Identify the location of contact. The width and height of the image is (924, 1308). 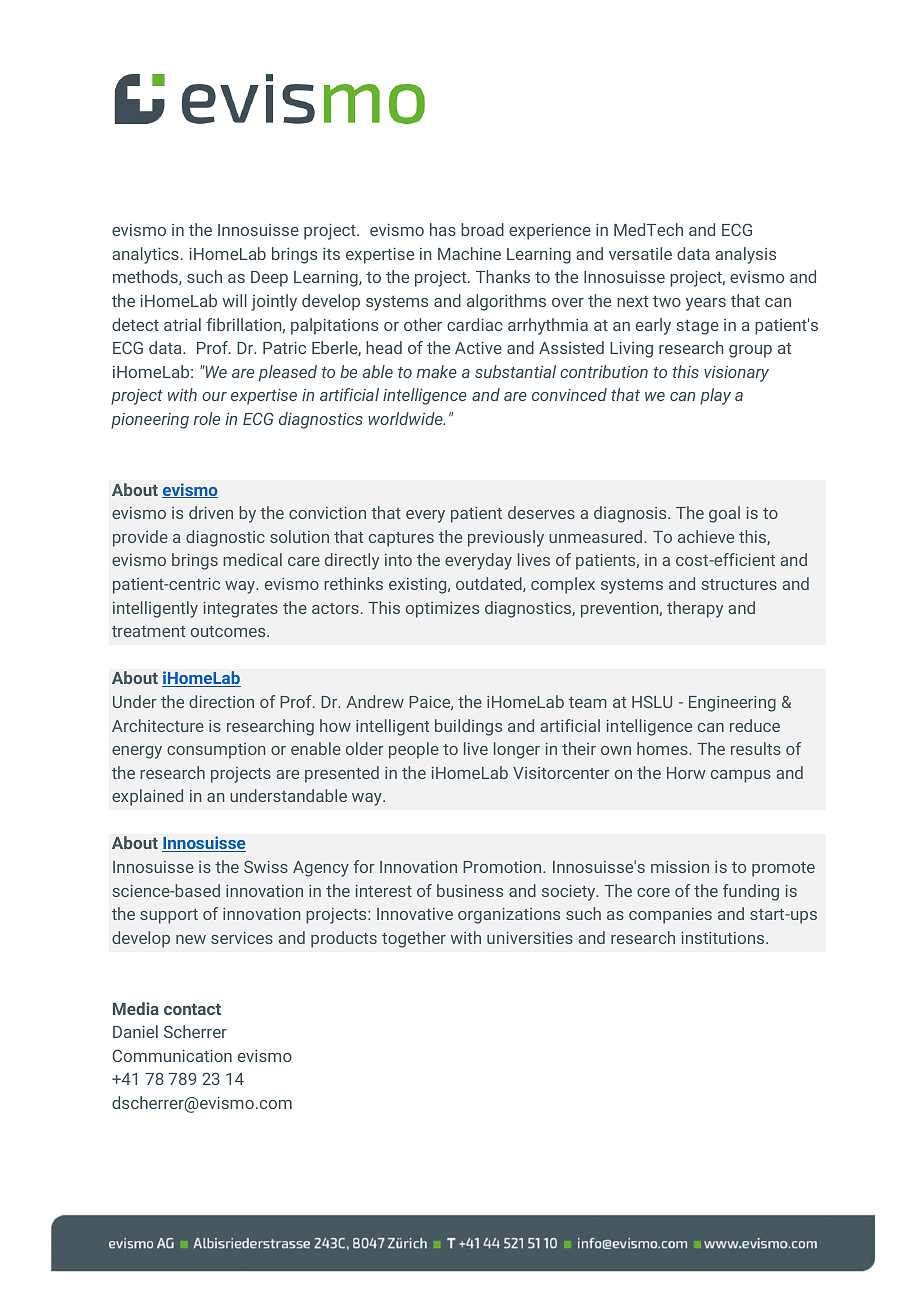
(192, 1009).
